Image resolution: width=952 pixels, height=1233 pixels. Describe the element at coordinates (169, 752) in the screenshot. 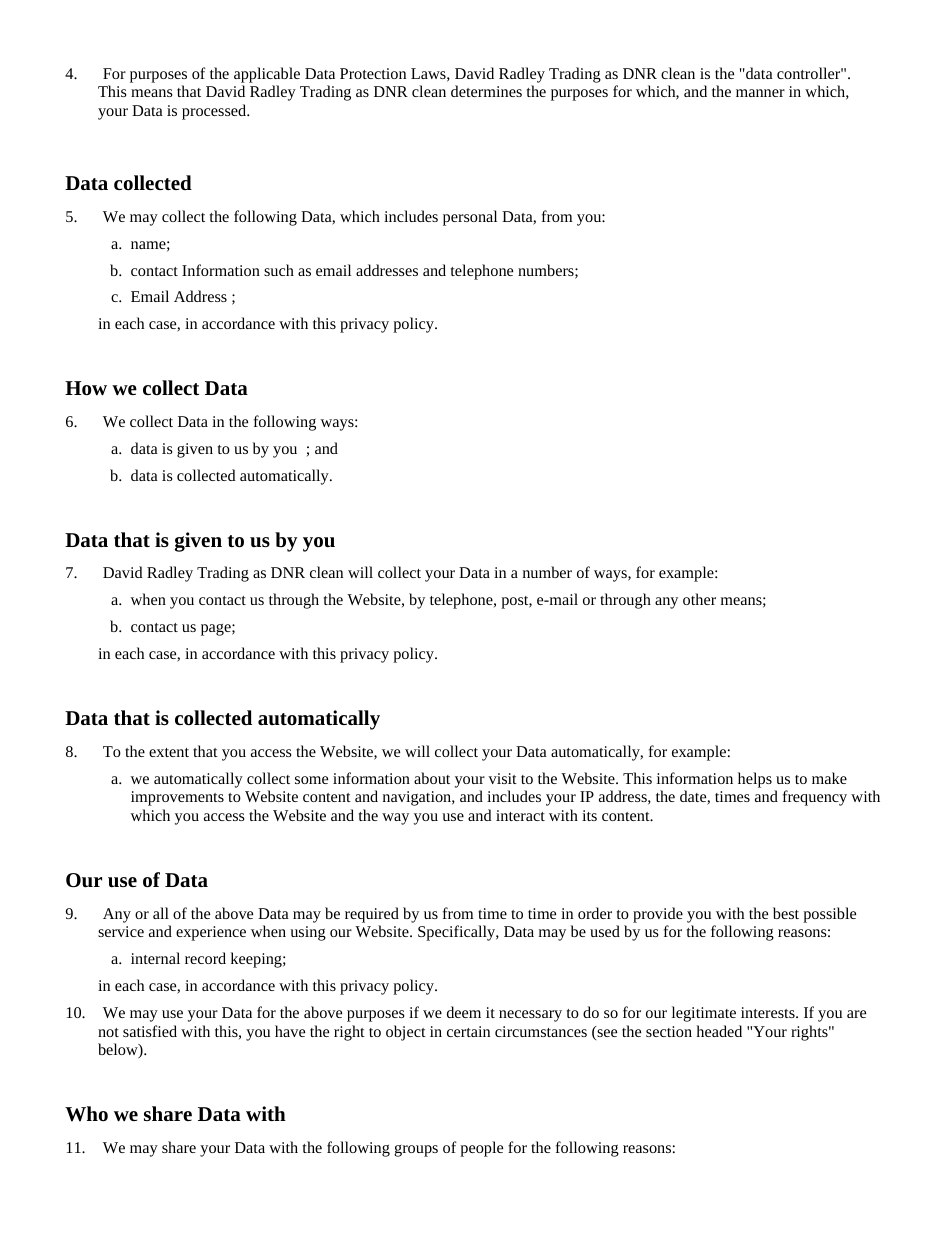

I see `extent` at that location.
